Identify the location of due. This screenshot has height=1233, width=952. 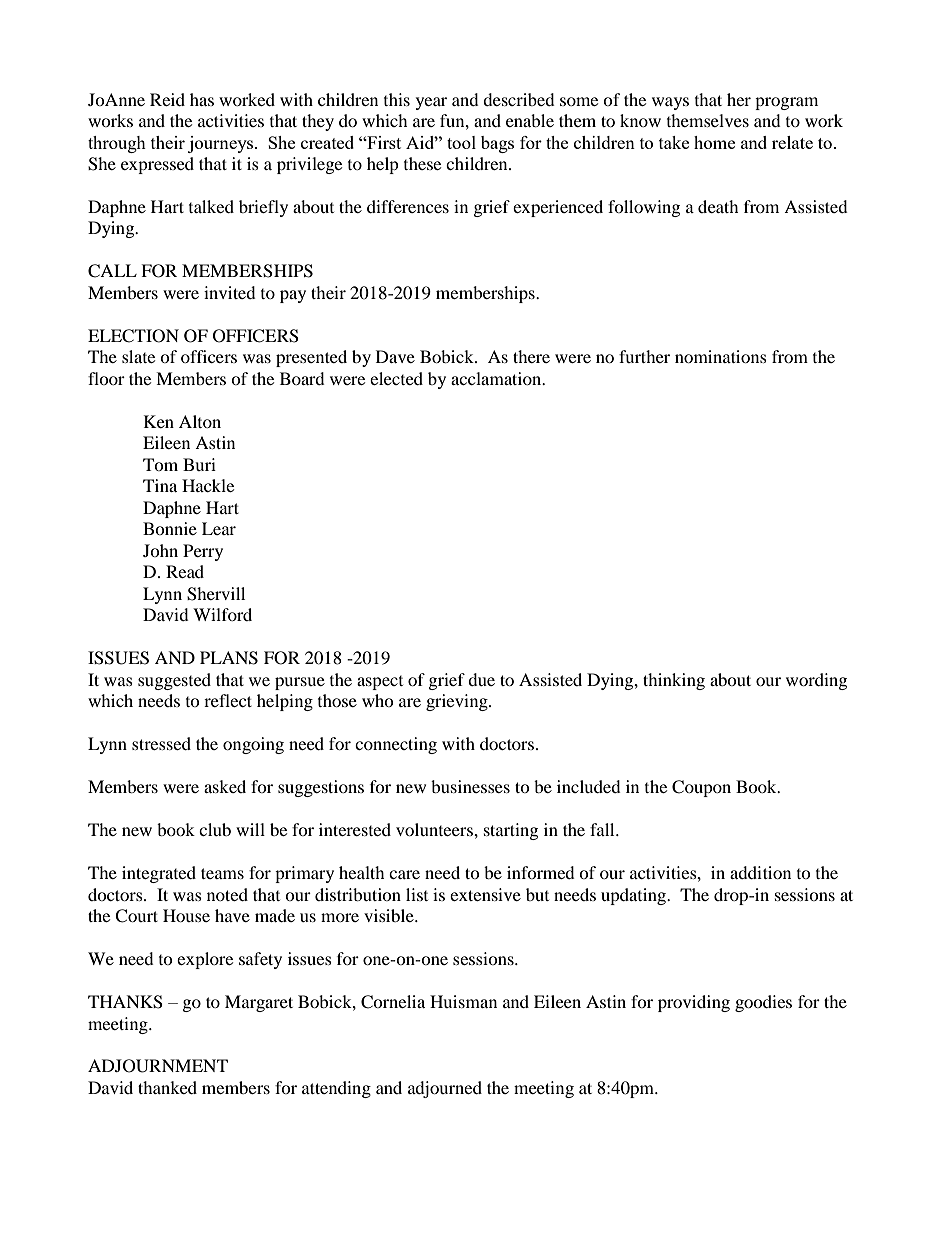
(481, 679).
